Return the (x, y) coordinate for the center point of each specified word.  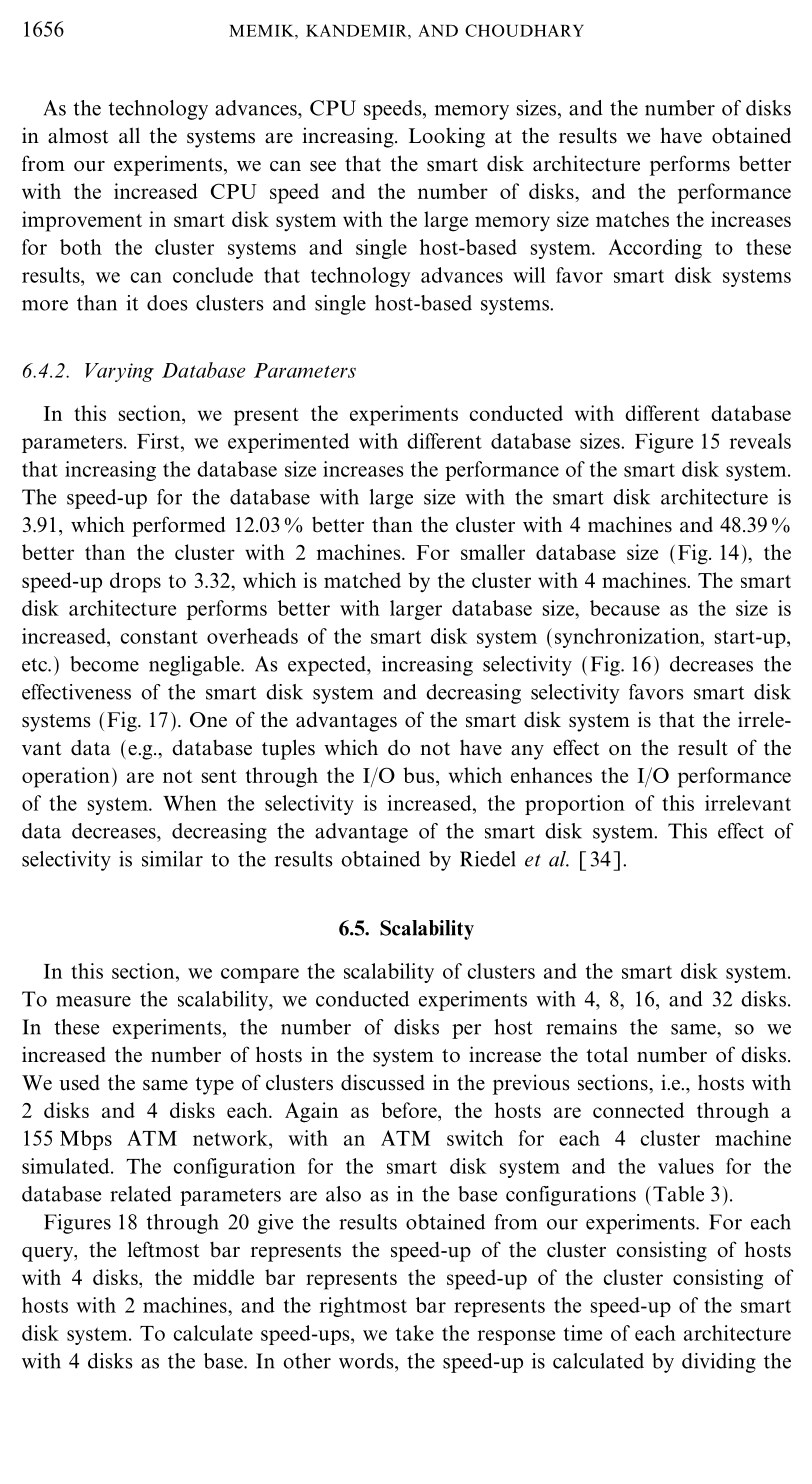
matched (362, 580)
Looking (447, 137)
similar (172, 859)
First (159, 441)
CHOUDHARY (524, 30)
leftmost (163, 1249)
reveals (760, 441)
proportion (575, 805)
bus (420, 775)
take (415, 1333)
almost (78, 136)
